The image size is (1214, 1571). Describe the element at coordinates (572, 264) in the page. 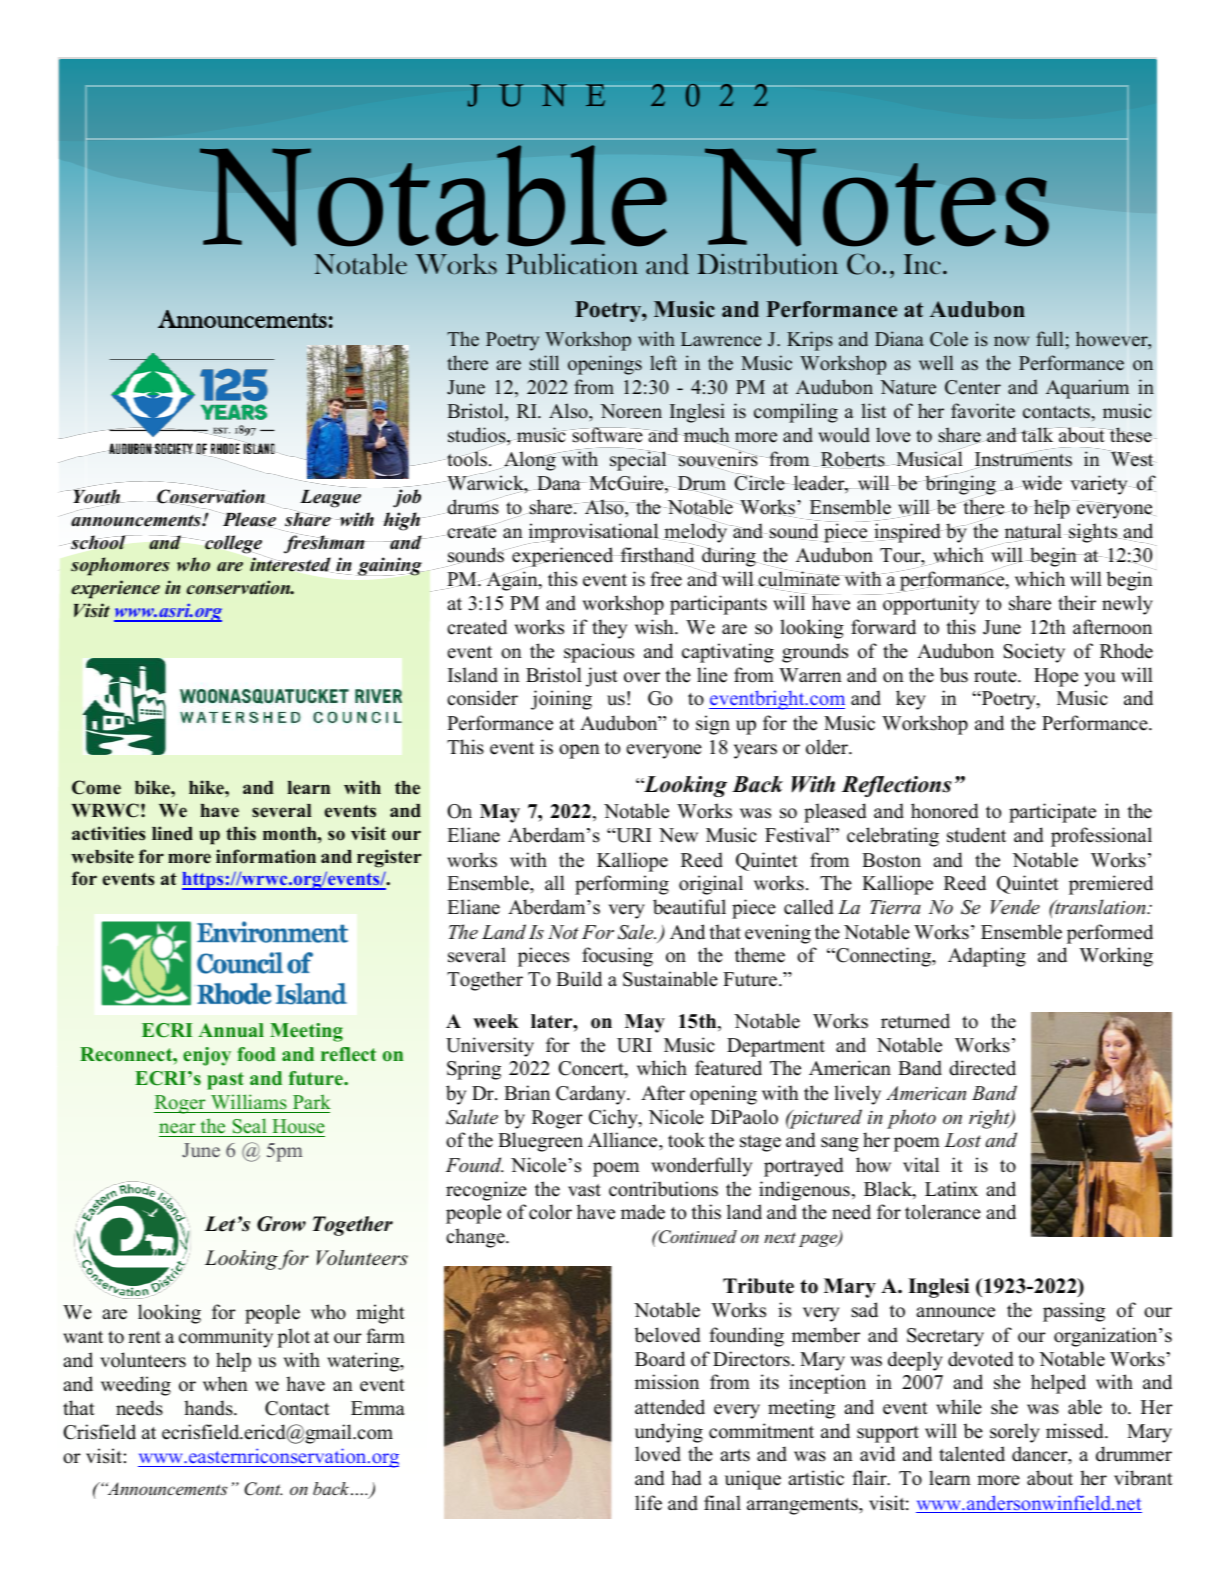

I see `Publication` at that location.
